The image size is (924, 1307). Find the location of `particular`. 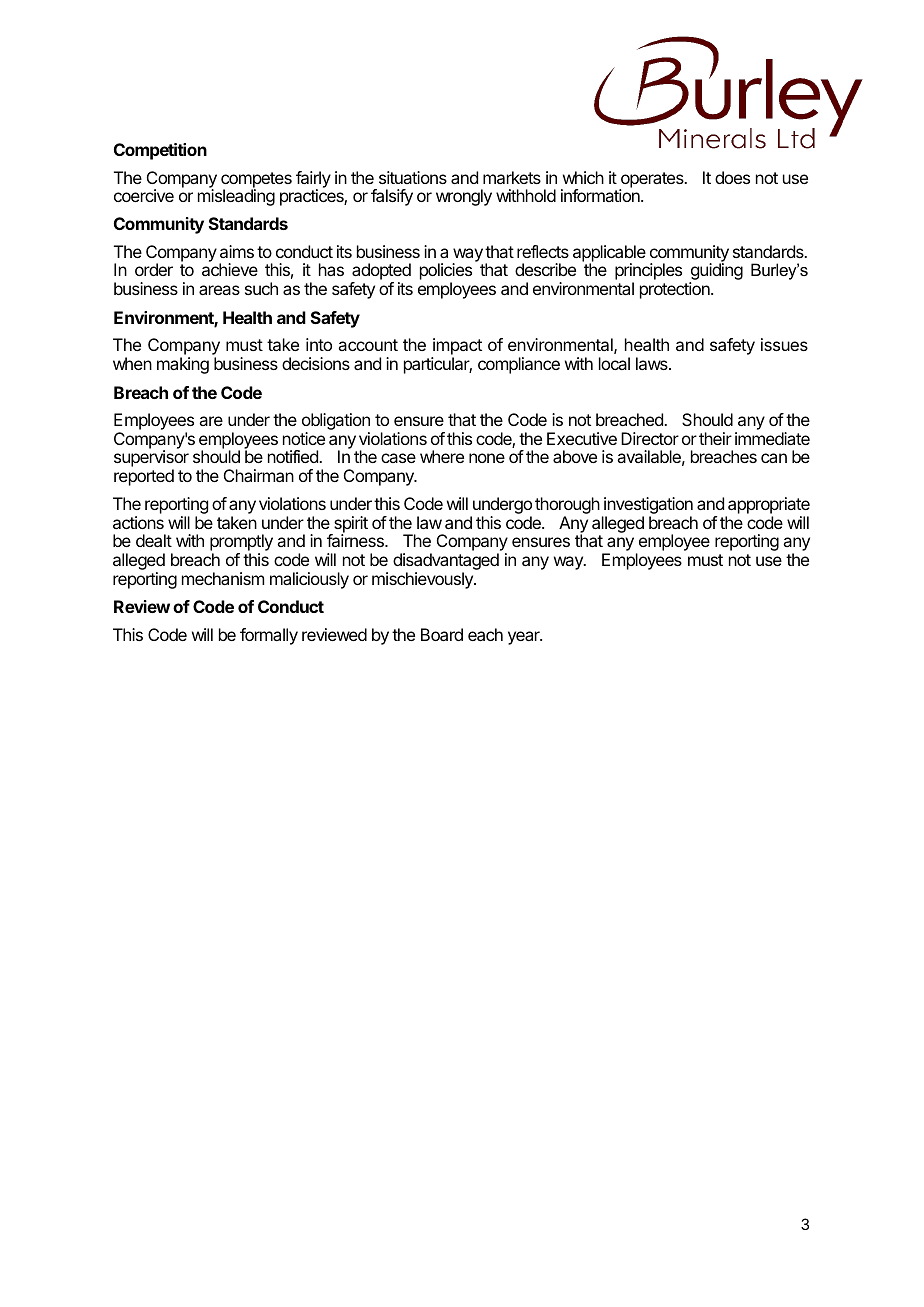

particular is located at coordinates (438, 365).
